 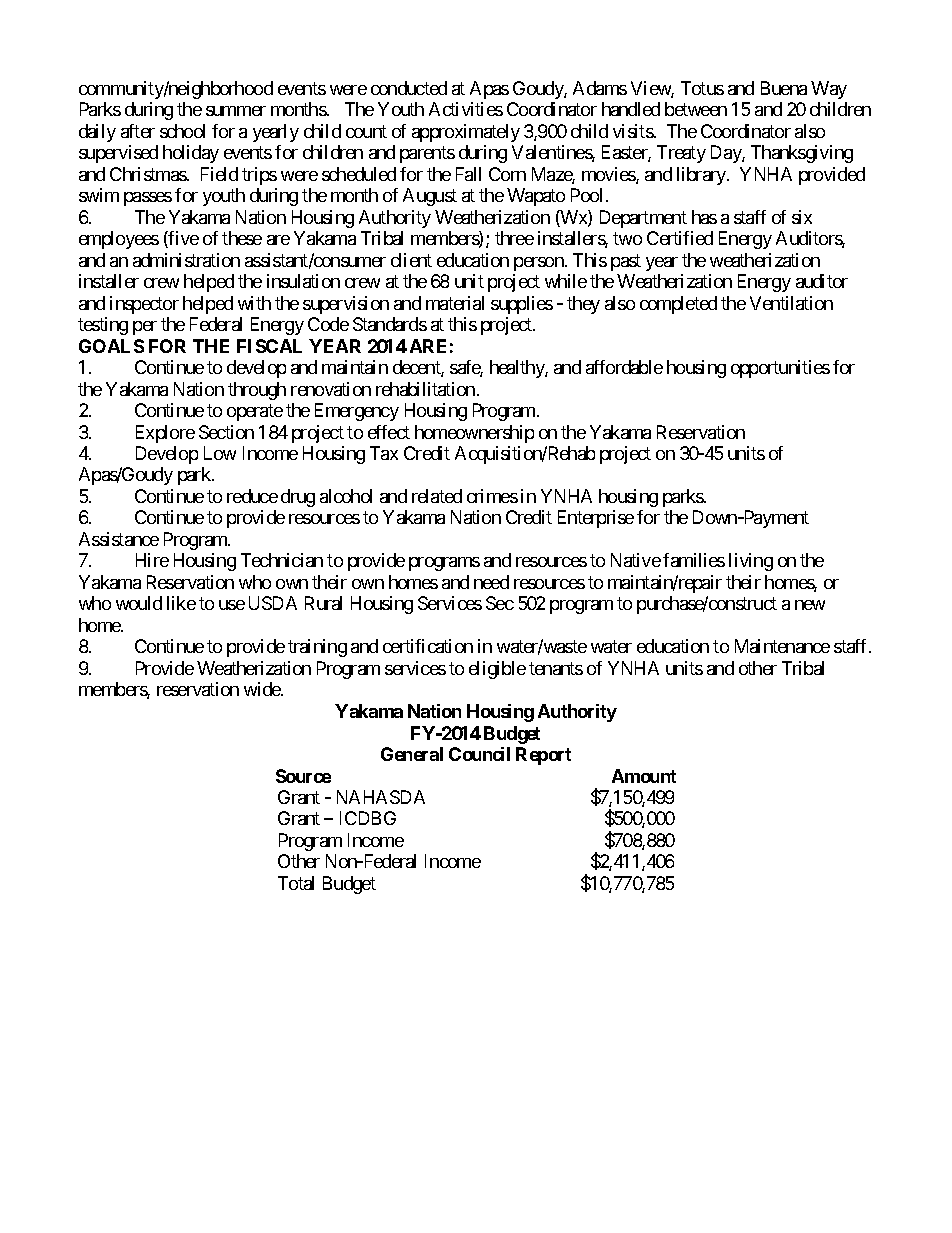 I want to click on Total, so click(x=296, y=883).
